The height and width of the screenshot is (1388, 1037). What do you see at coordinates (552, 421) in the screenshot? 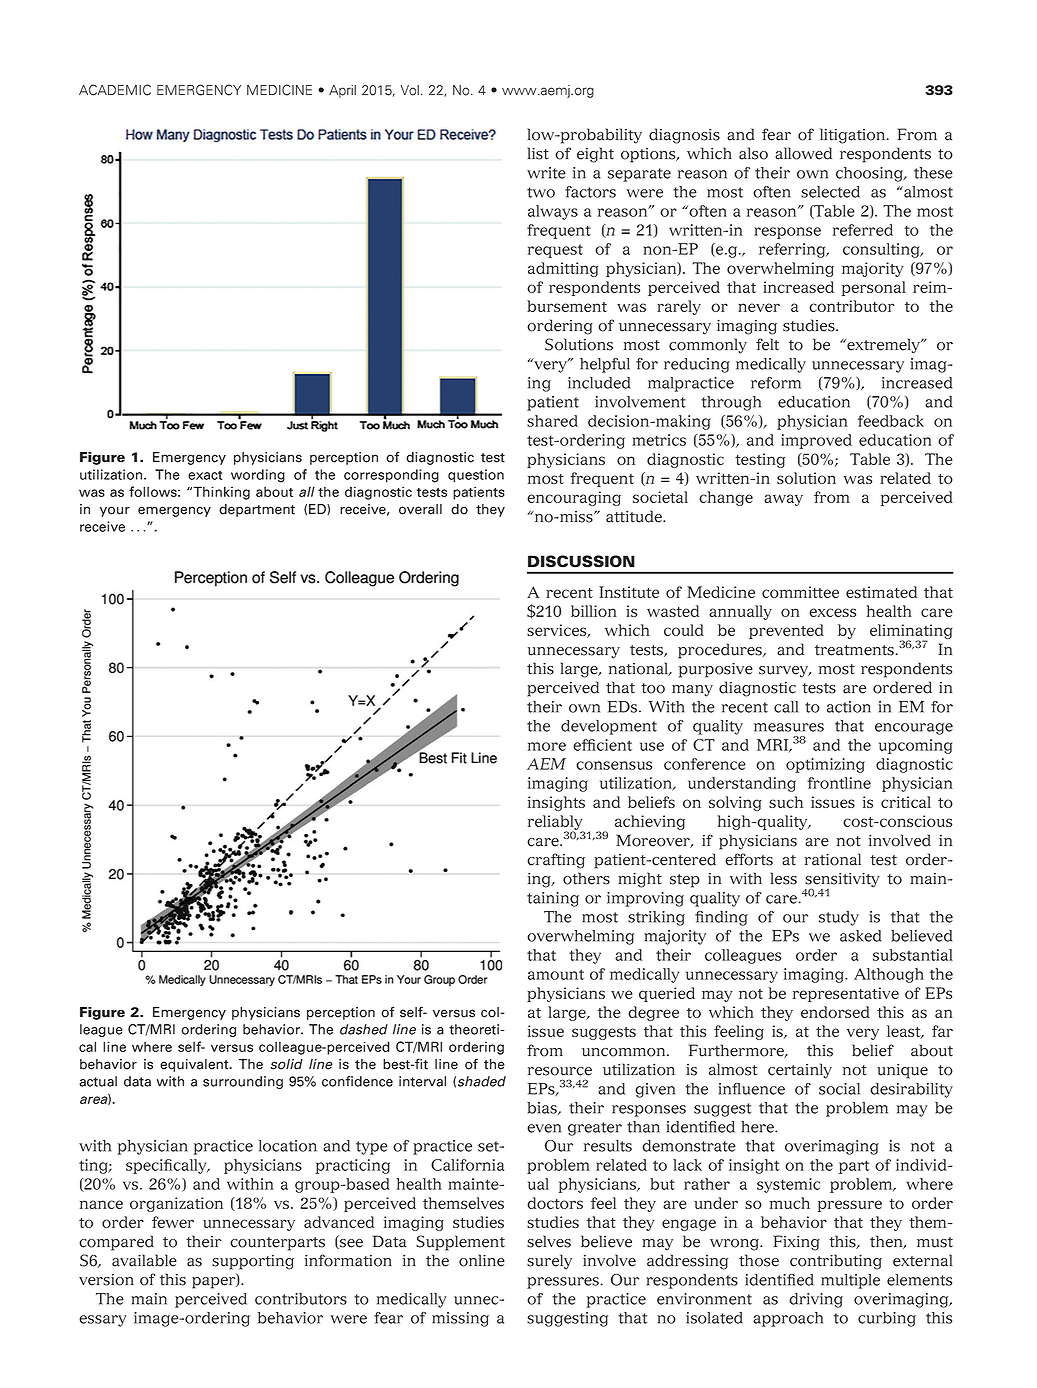
I see `shared` at bounding box center [552, 421].
